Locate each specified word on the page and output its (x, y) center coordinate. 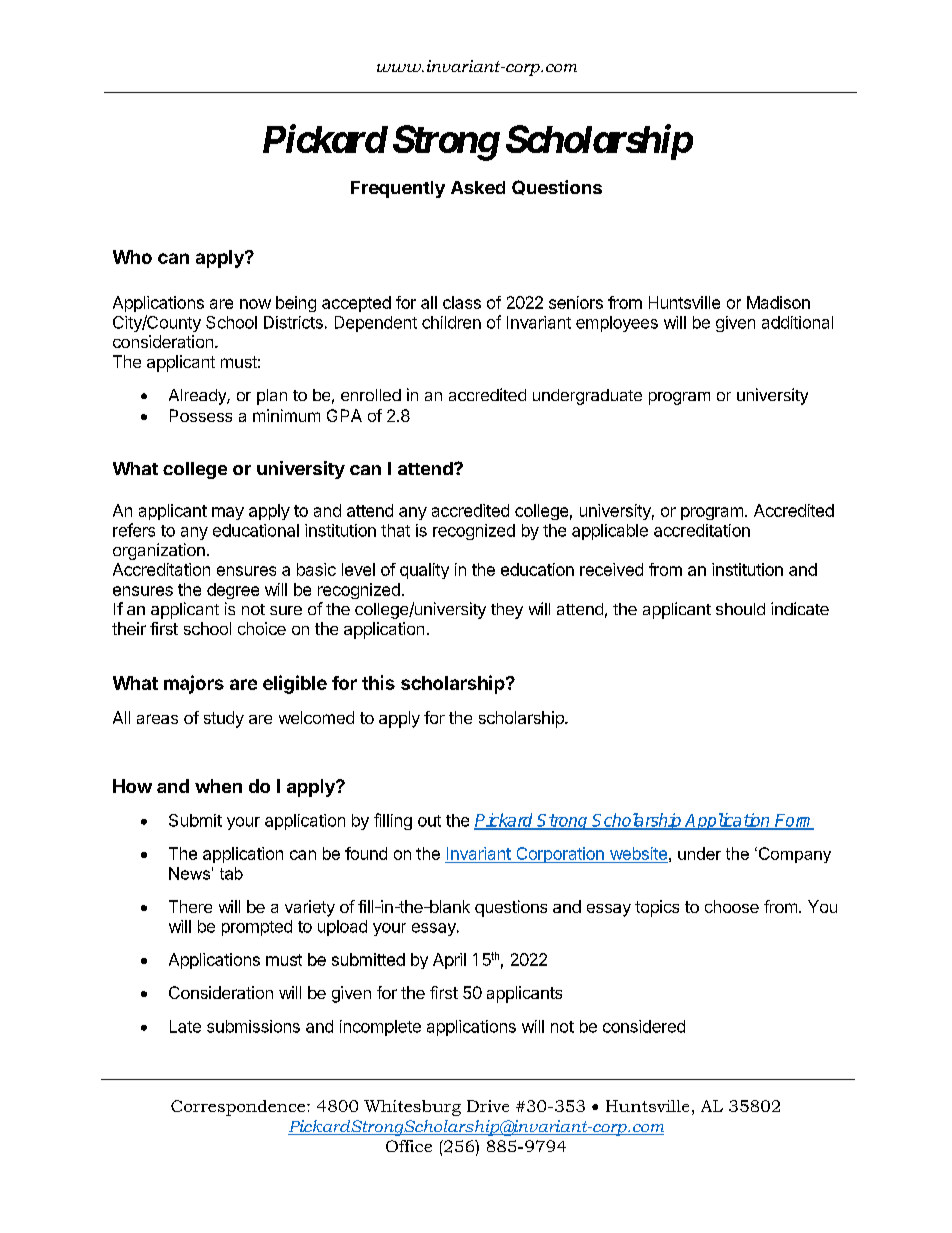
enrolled (371, 395)
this (378, 682)
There (190, 906)
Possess (201, 415)
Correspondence (239, 1108)
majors (194, 684)
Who (132, 257)
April (449, 961)
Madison (778, 302)
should (740, 609)
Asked (478, 187)
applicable (610, 532)
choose (732, 906)
